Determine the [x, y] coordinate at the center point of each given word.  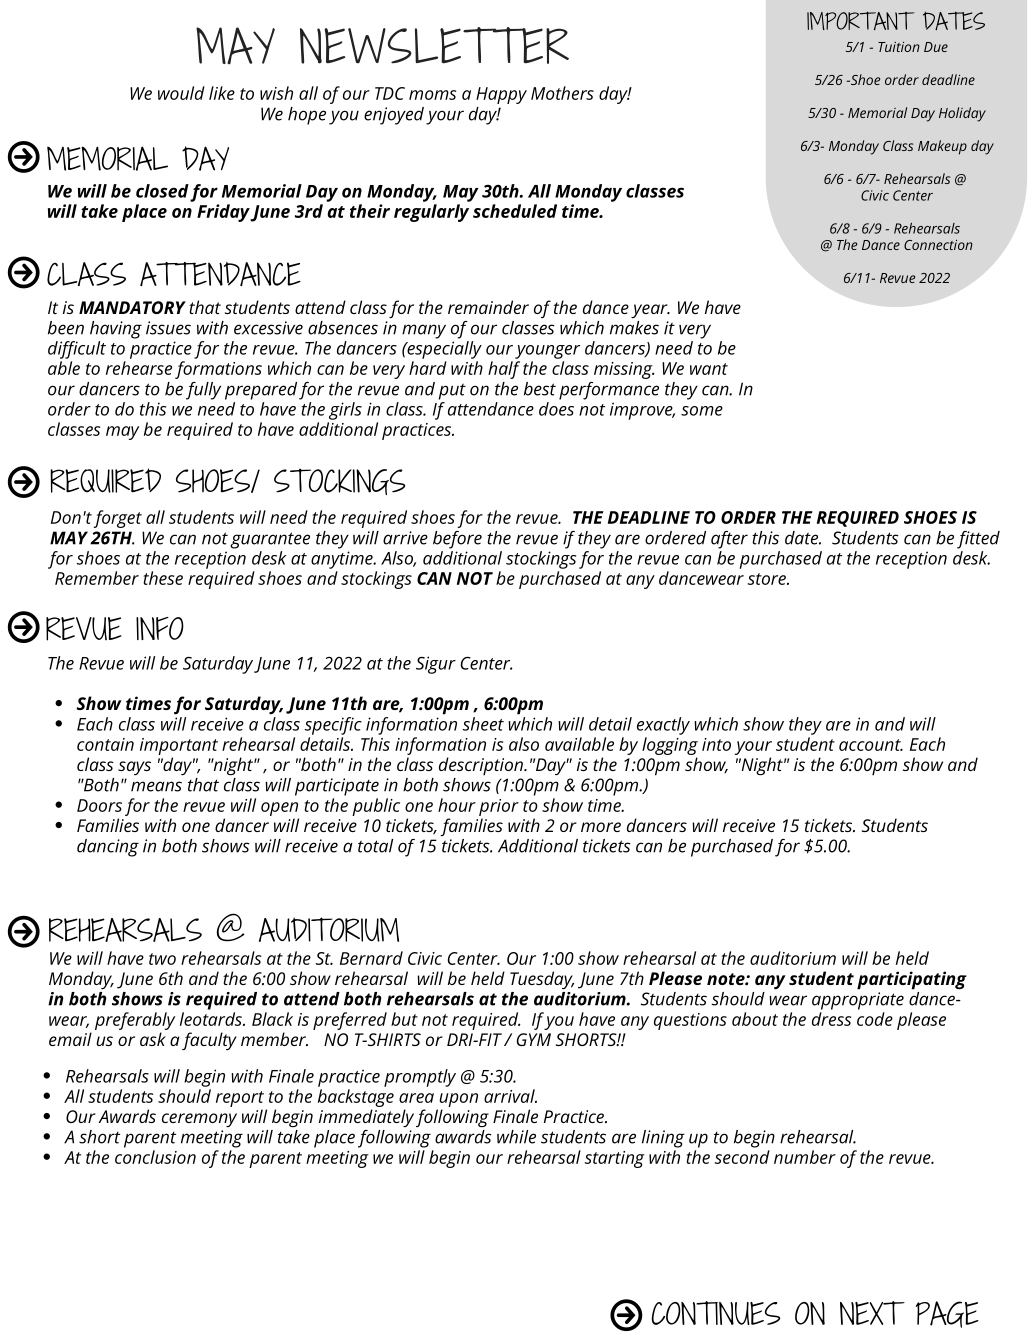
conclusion [155, 1157]
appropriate [858, 1001]
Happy [501, 95]
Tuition [899, 47]
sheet [483, 724]
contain [105, 744]
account [871, 745]
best [540, 389]
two [162, 959]
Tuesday [542, 980]
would [181, 93]
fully [203, 391]
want [709, 369]
